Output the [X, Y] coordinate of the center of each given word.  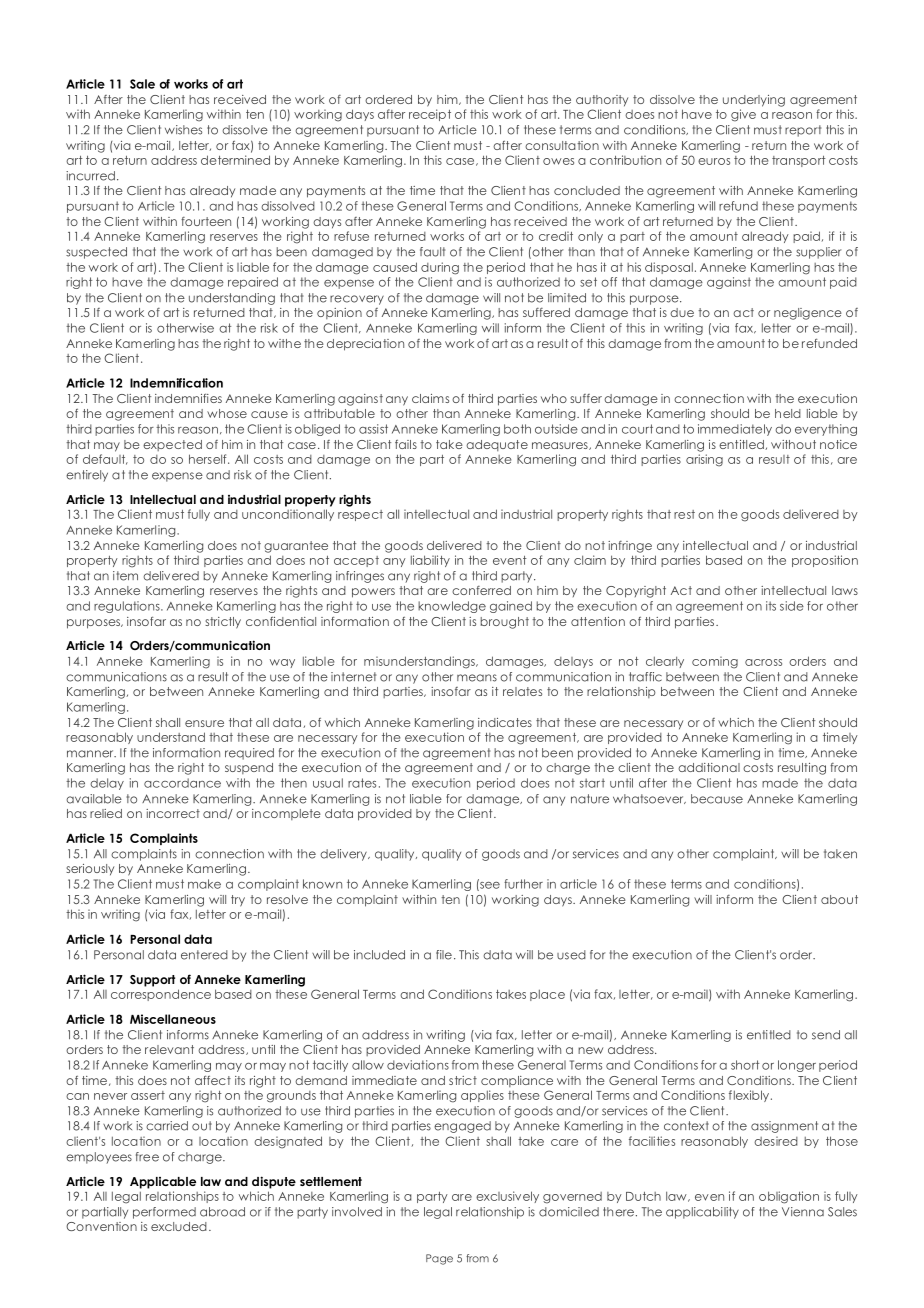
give [743, 115]
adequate [497, 445]
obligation [789, 1197]
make [204, 884]
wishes [183, 130]
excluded [179, 1226]
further [523, 884]
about [839, 899]
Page [439, 1259]
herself [209, 459]
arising [704, 460]
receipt [430, 115]
